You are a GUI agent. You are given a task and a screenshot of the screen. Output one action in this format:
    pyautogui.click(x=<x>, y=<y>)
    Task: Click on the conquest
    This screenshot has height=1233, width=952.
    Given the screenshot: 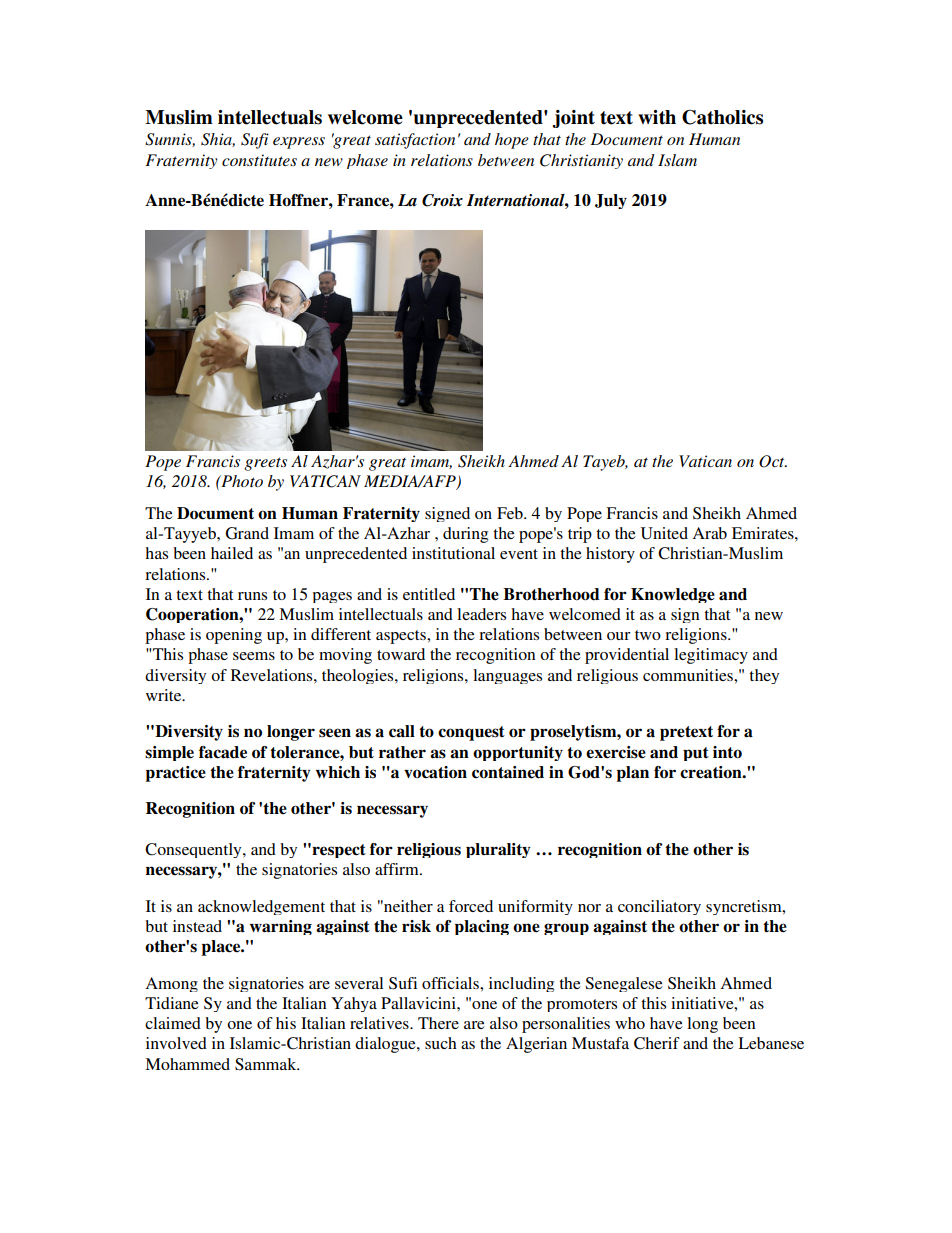 What is the action you would take?
    pyautogui.click(x=471, y=733)
